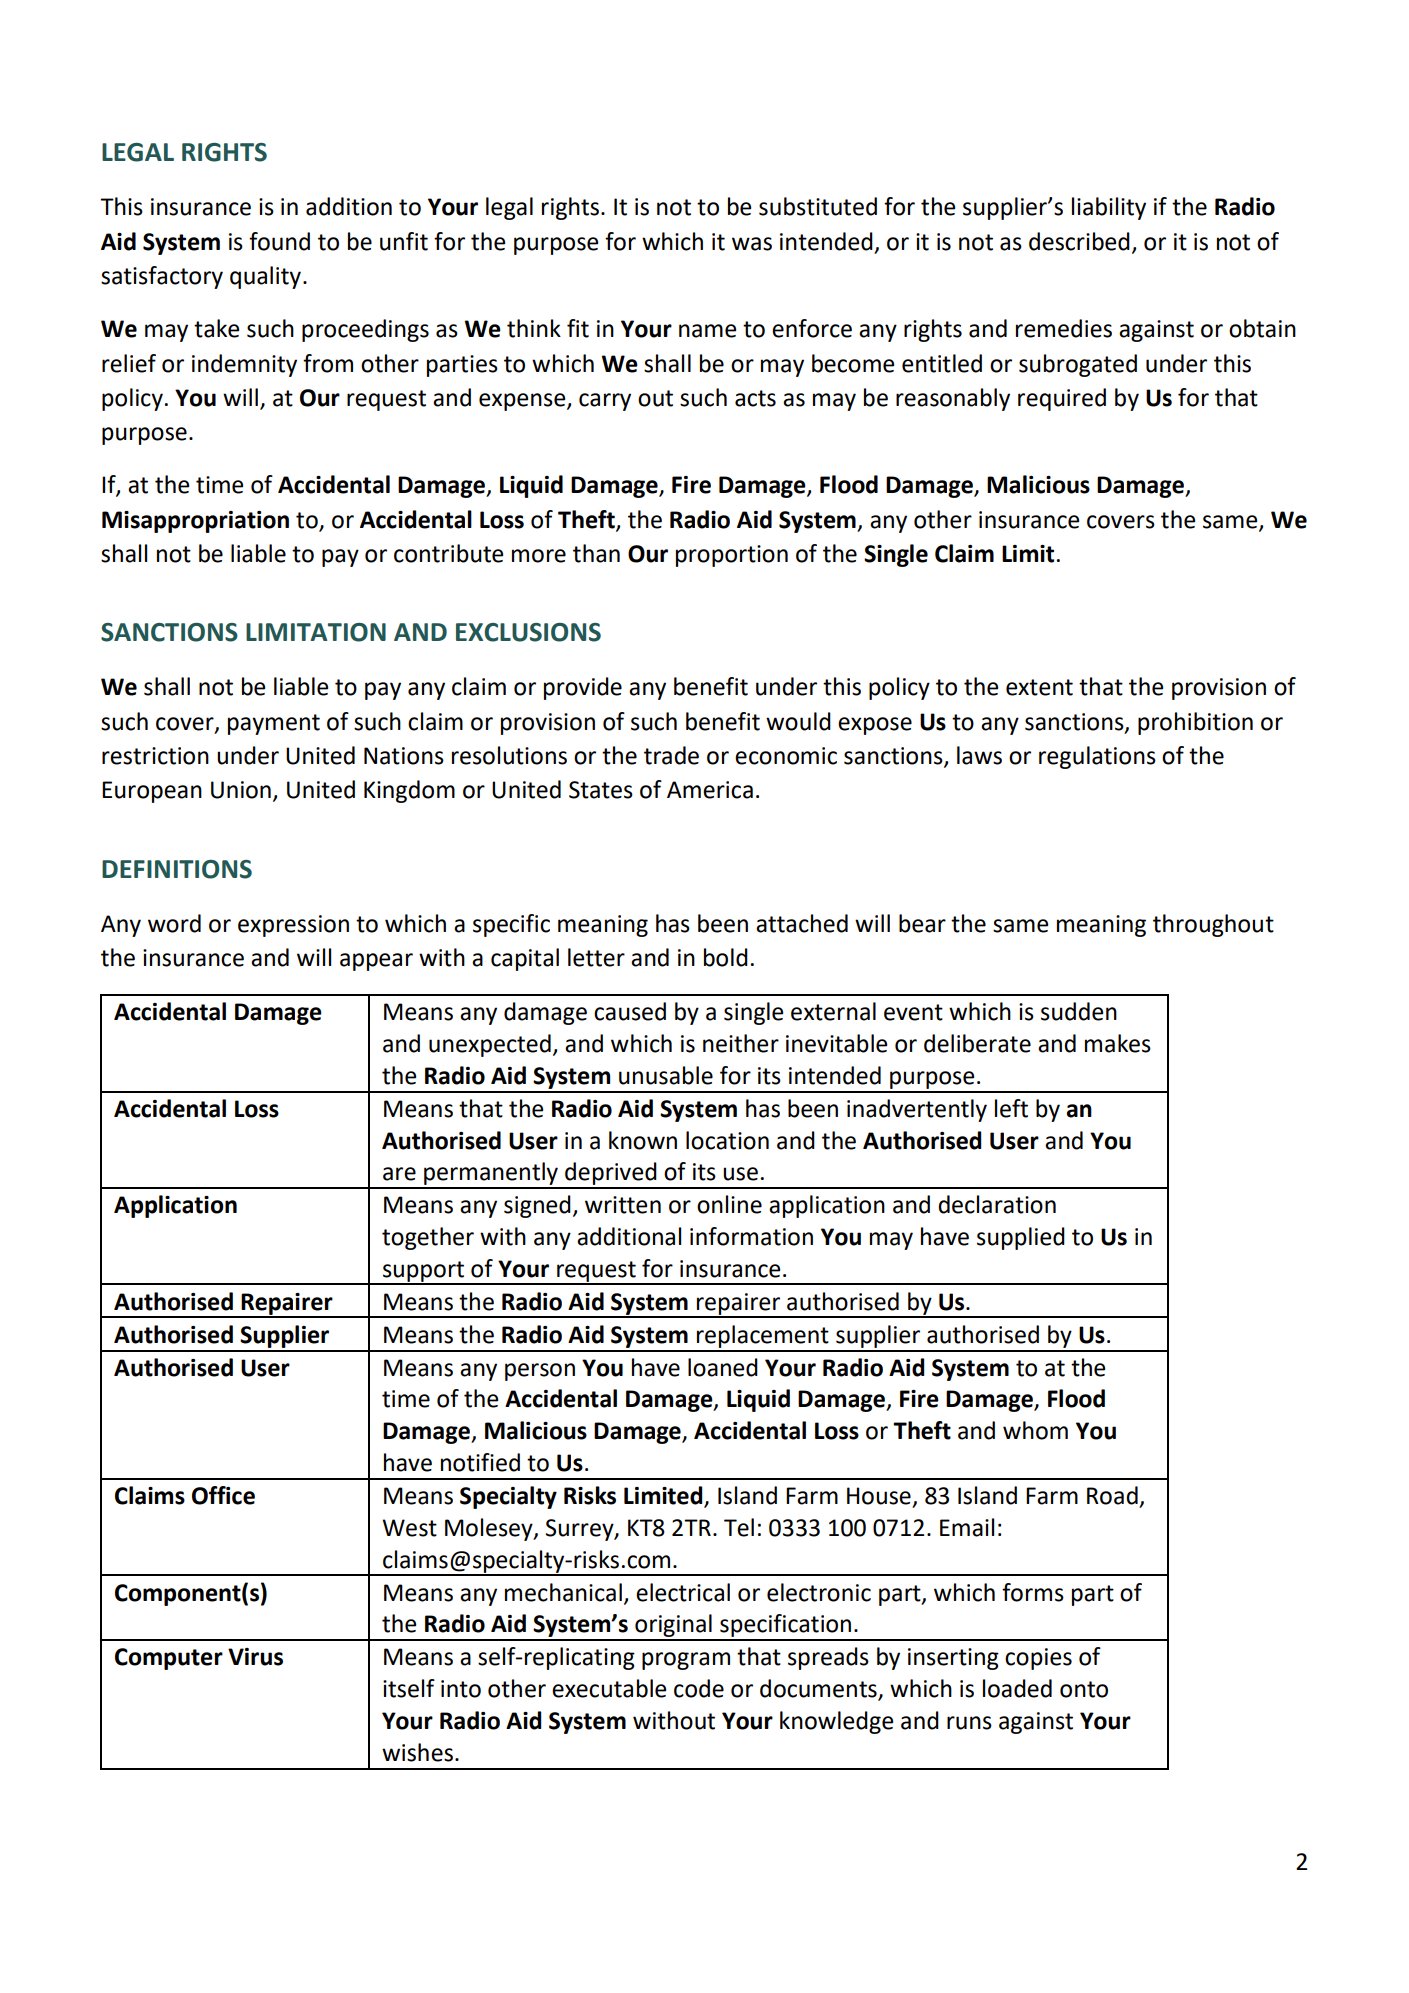  Describe the element at coordinates (293, 926) in the screenshot. I see `expression` at that location.
